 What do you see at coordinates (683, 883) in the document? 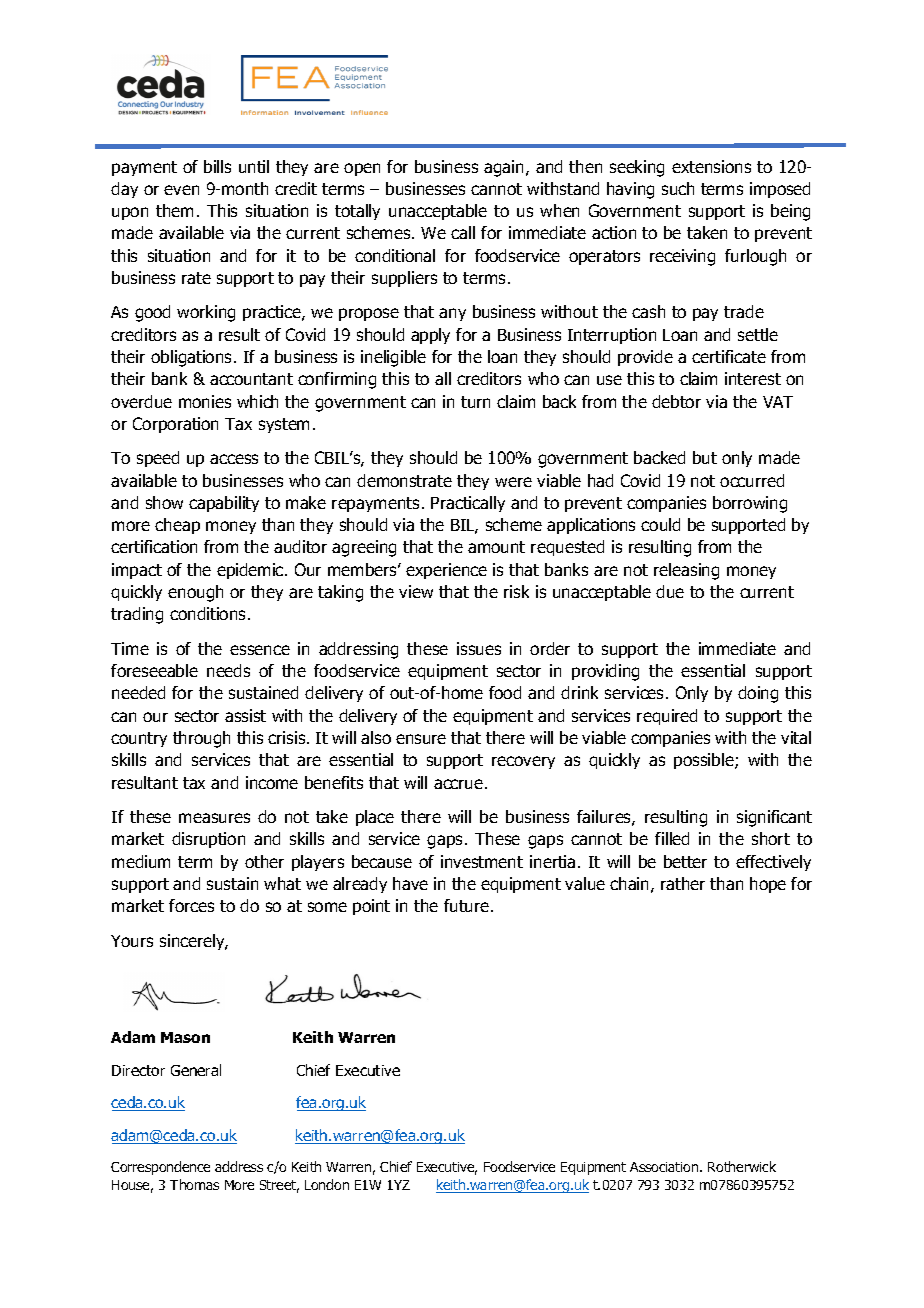
I see `rather` at bounding box center [683, 883].
